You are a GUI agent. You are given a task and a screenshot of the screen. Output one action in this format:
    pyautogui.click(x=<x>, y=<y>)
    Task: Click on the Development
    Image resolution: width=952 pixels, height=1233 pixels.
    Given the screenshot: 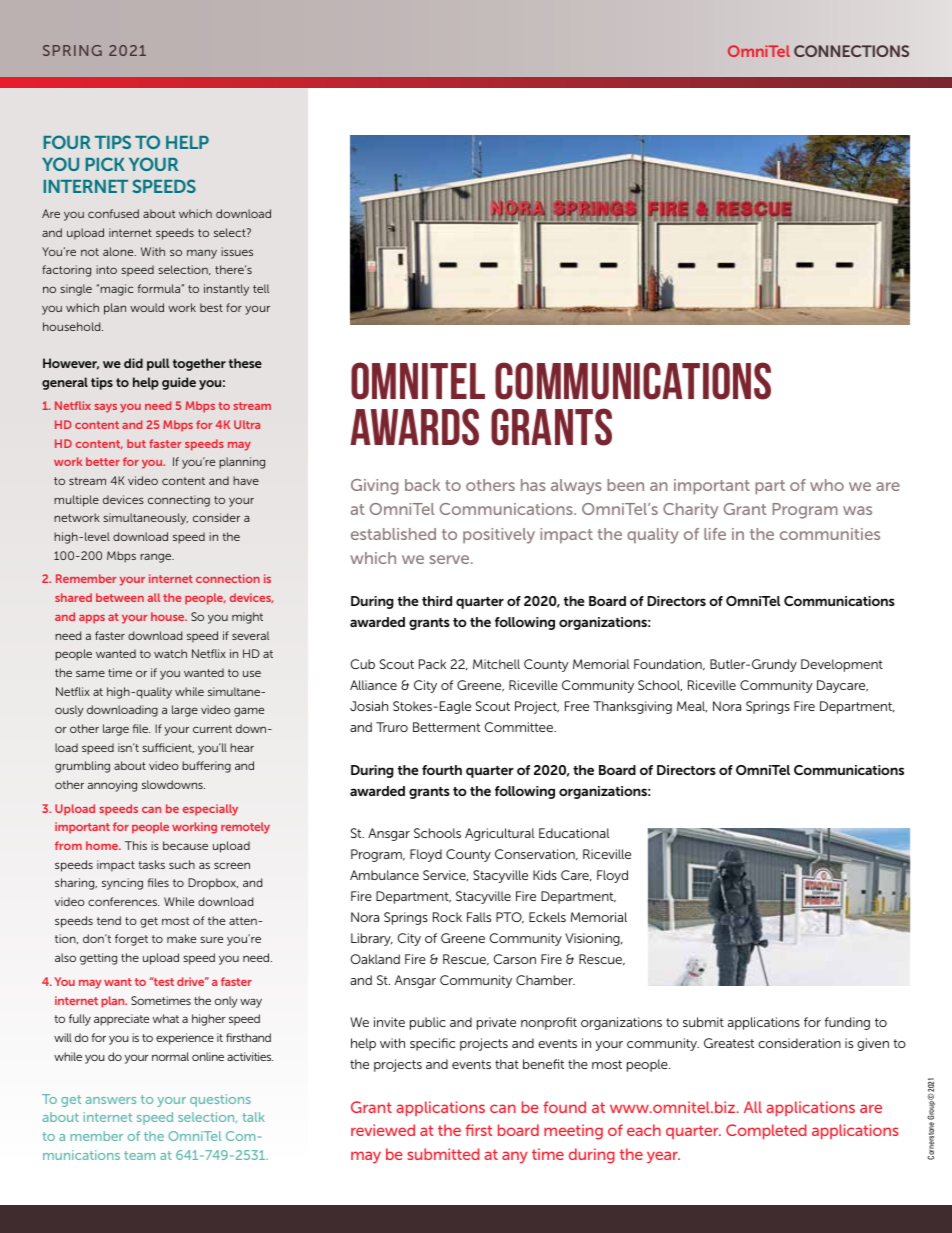 What is the action you would take?
    pyautogui.click(x=842, y=665)
